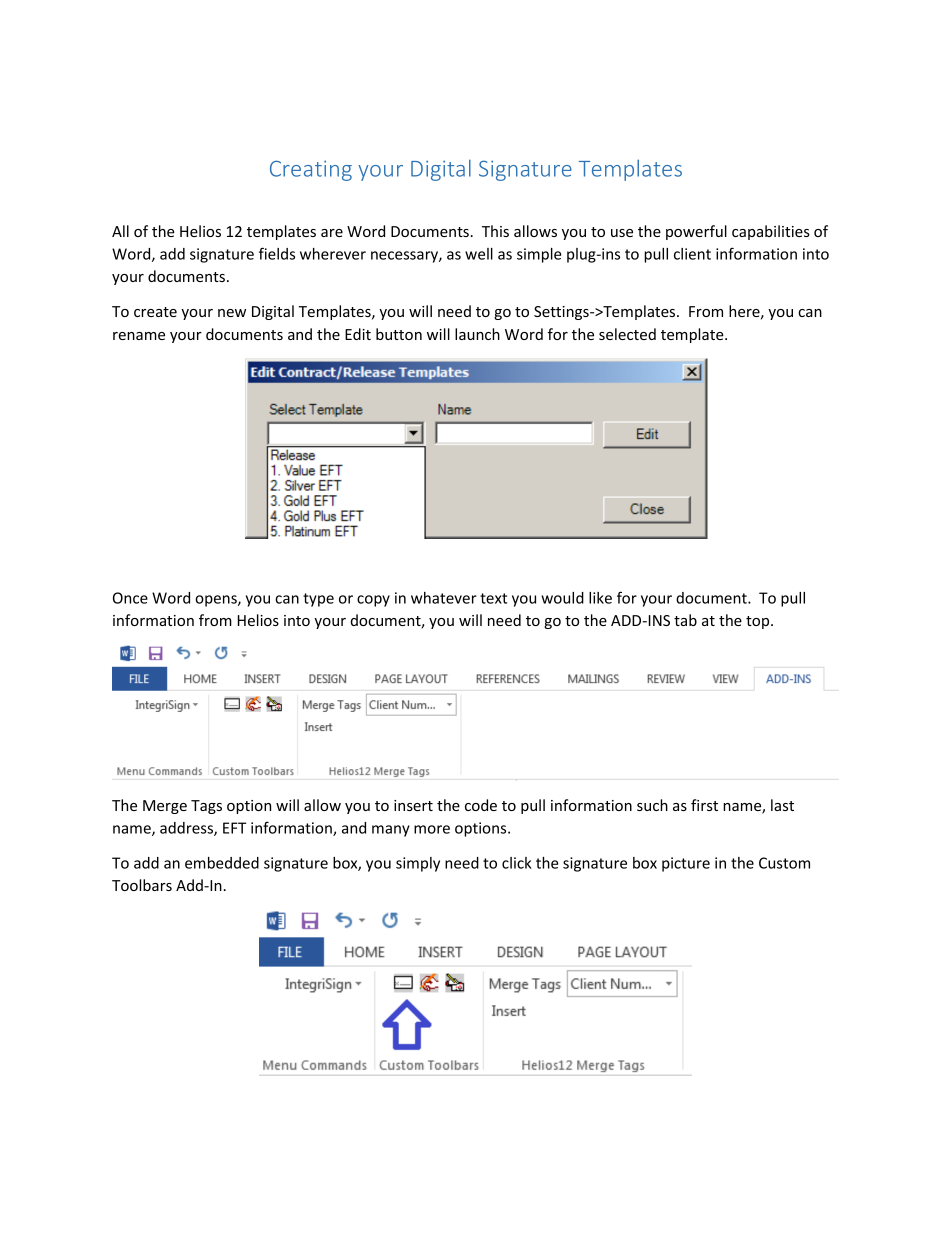 This image has height=1233, width=952. I want to click on This, so click(495, 231).
